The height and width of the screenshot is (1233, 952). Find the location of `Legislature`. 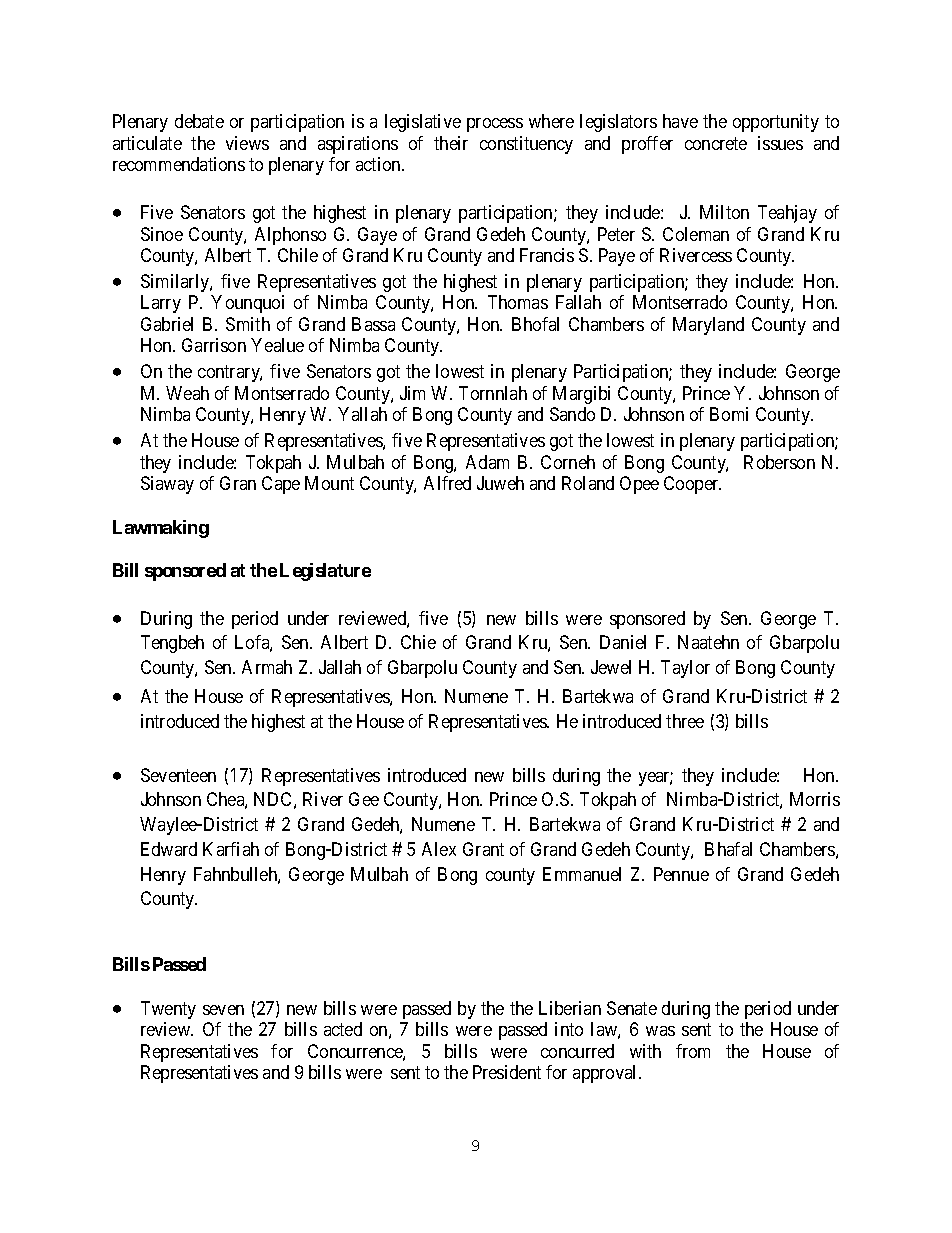

Legislature is located at coordinates (325, 572).
